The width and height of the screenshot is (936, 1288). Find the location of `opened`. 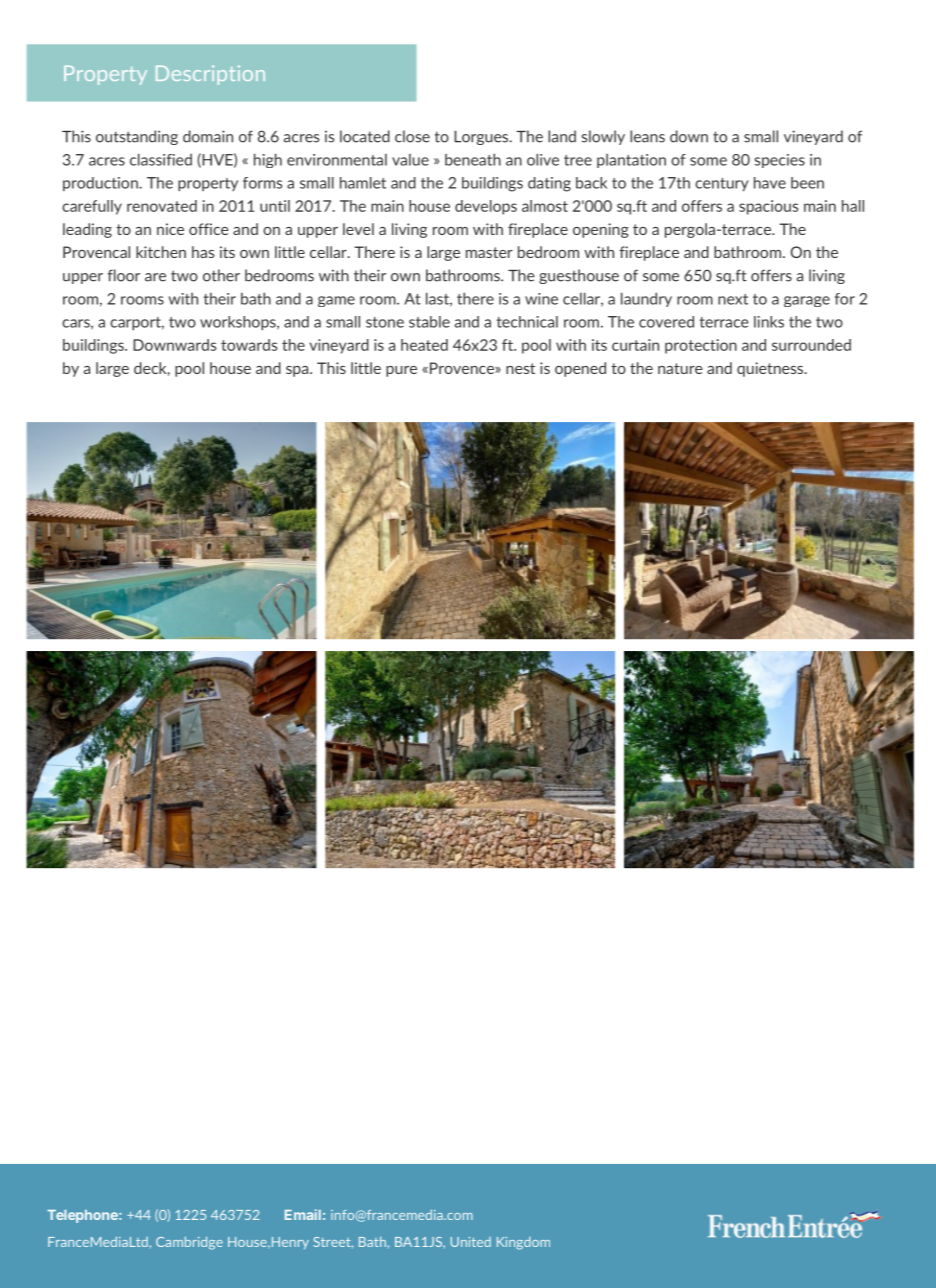

opened is located at coordinates (580, 369).
